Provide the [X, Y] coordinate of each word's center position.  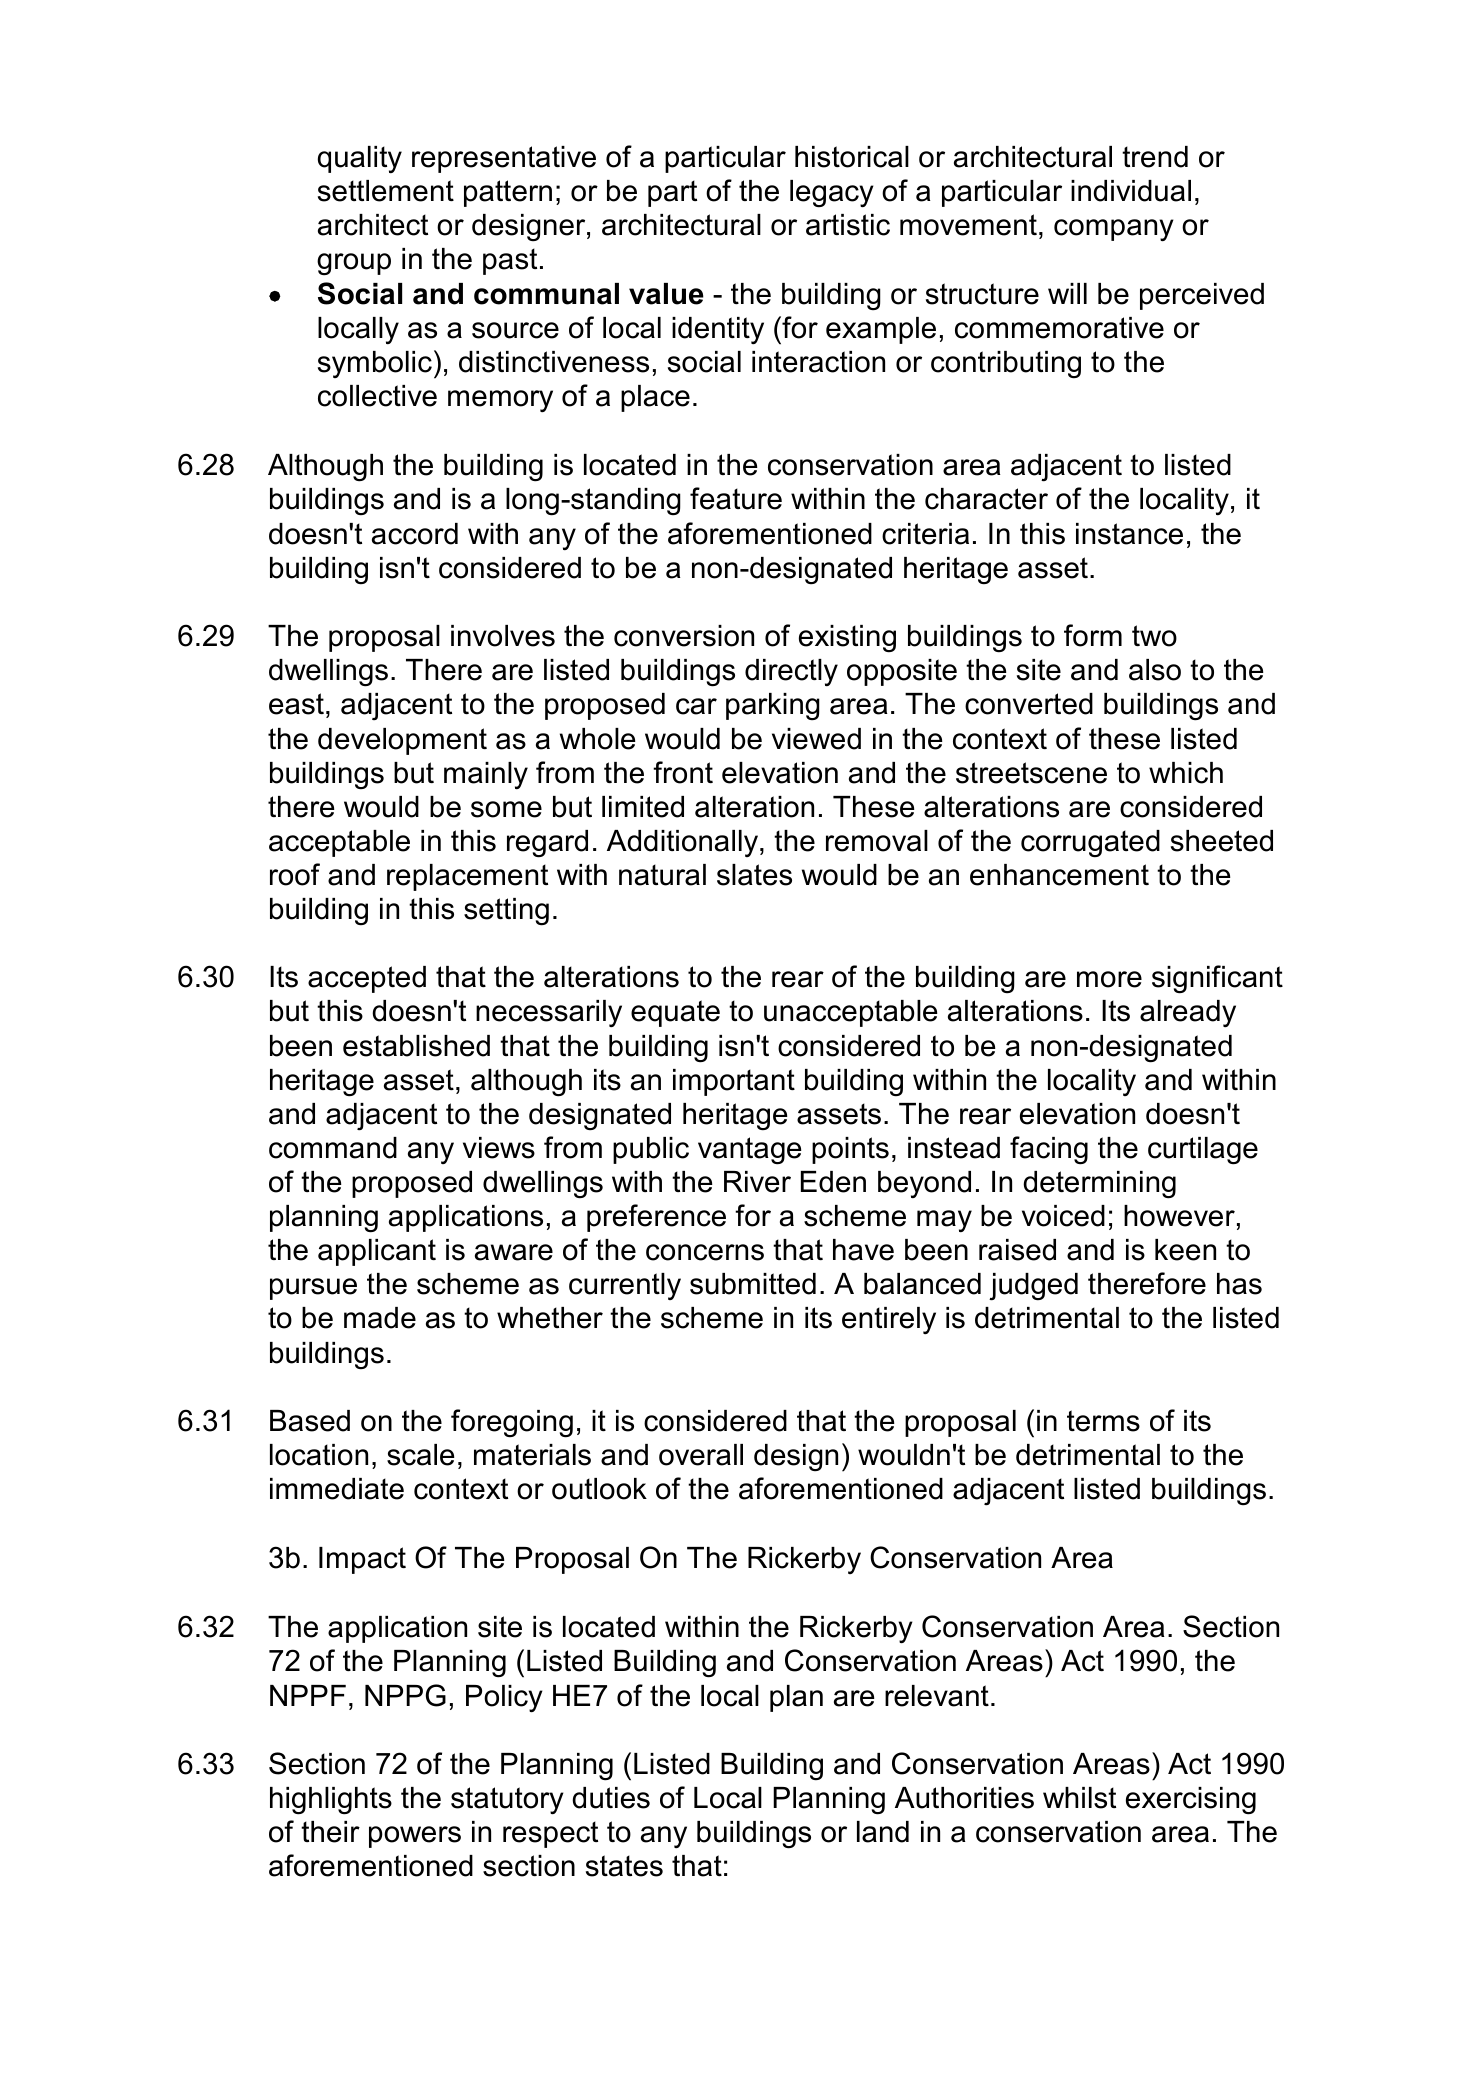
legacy [832, 194]
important [734, 1082]
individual [1131, 191]
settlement [386, 191]
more [1109, 979]
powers [415, 1837]
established [416, 1046]
